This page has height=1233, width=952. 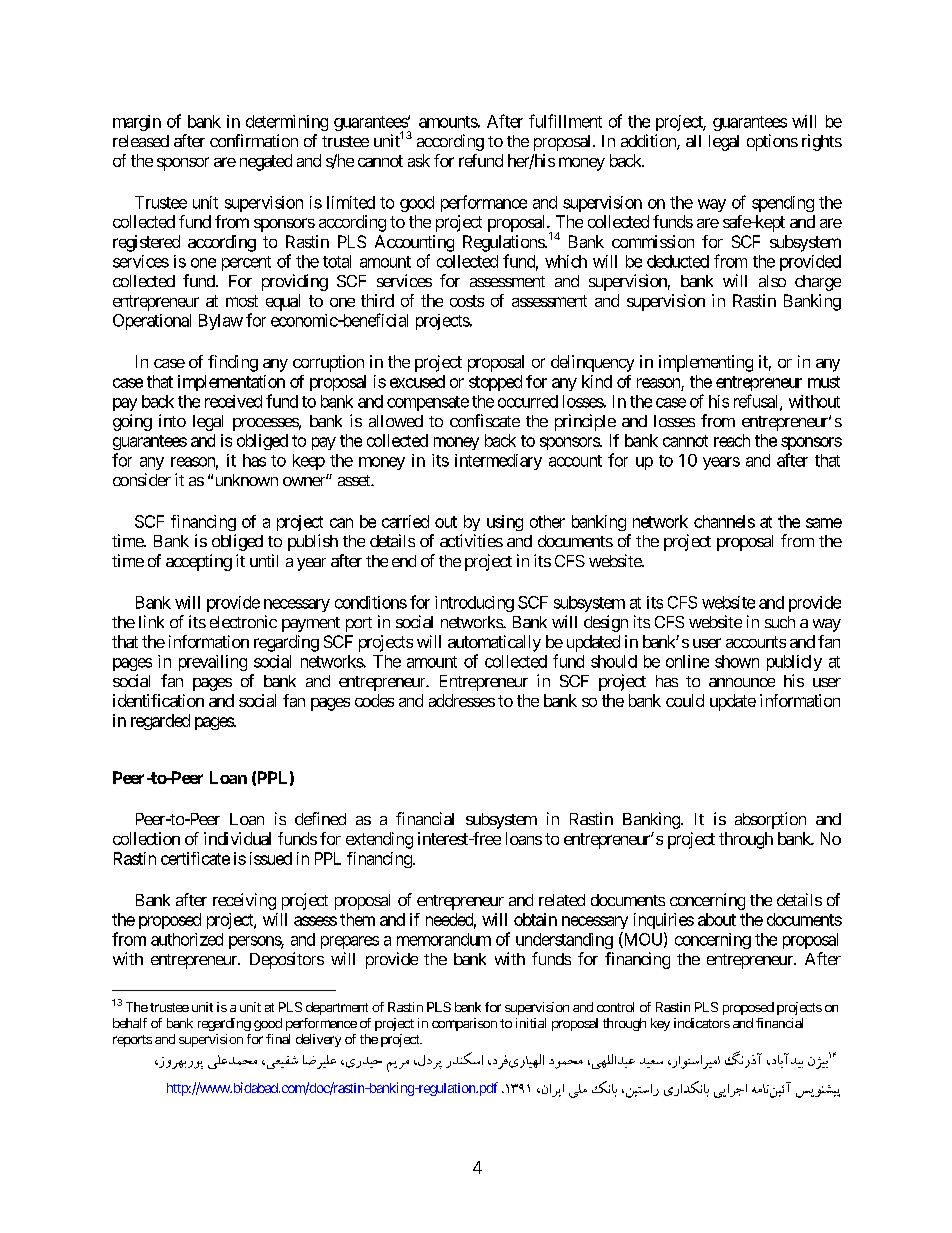 I want to click on accepting, so click(x=199, y=562).
